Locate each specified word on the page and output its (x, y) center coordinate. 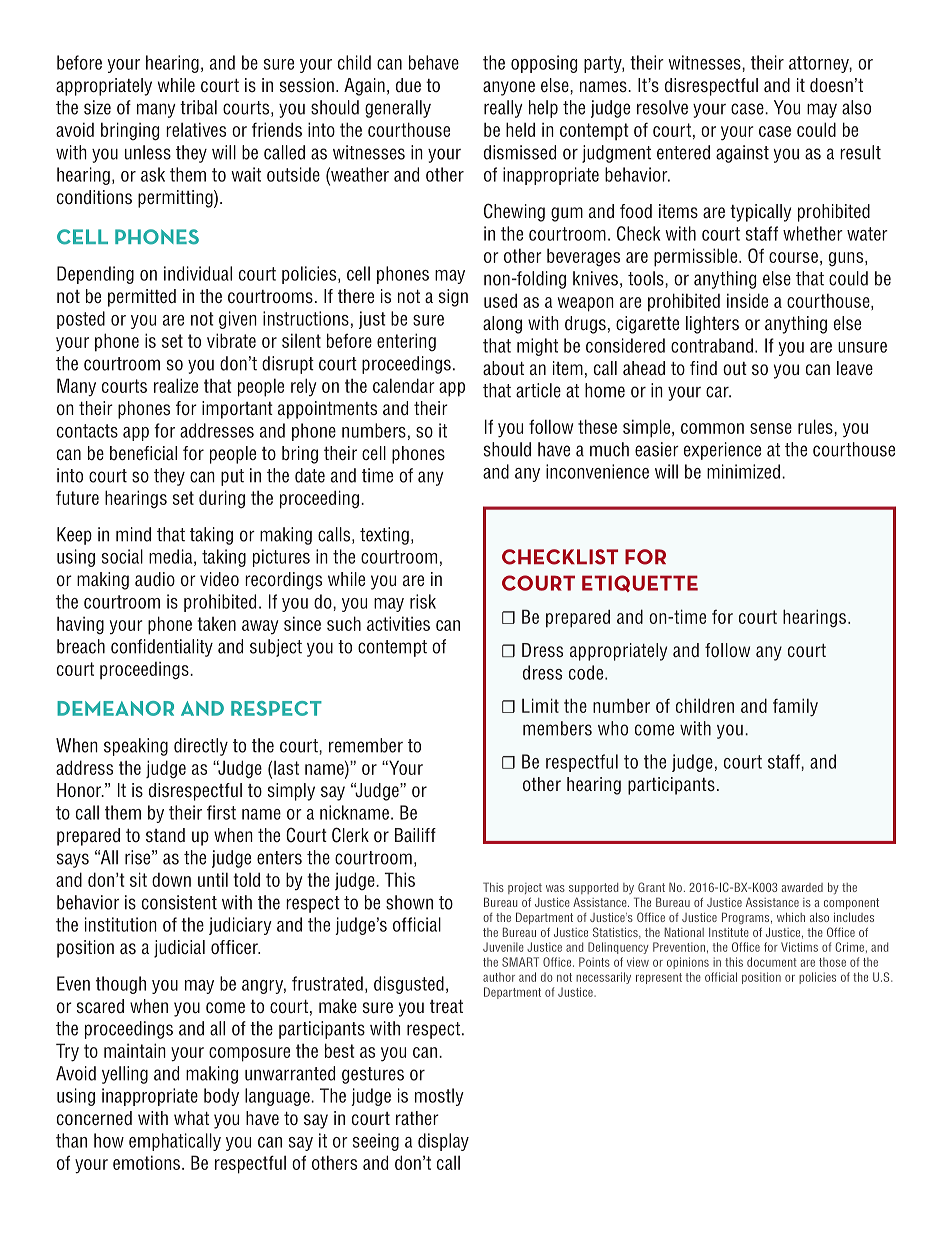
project (525, 888)
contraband (712, 345)
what (191, 1118)
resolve (662, 107)
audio (155, 579)
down (171, 880)
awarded (802, 887)
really (503, 109)
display (443, 1142)
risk (423, 601)
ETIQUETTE (640, 583)
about (503, 368)
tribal (198, 107)
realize (176, 385)
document (772, 962)
